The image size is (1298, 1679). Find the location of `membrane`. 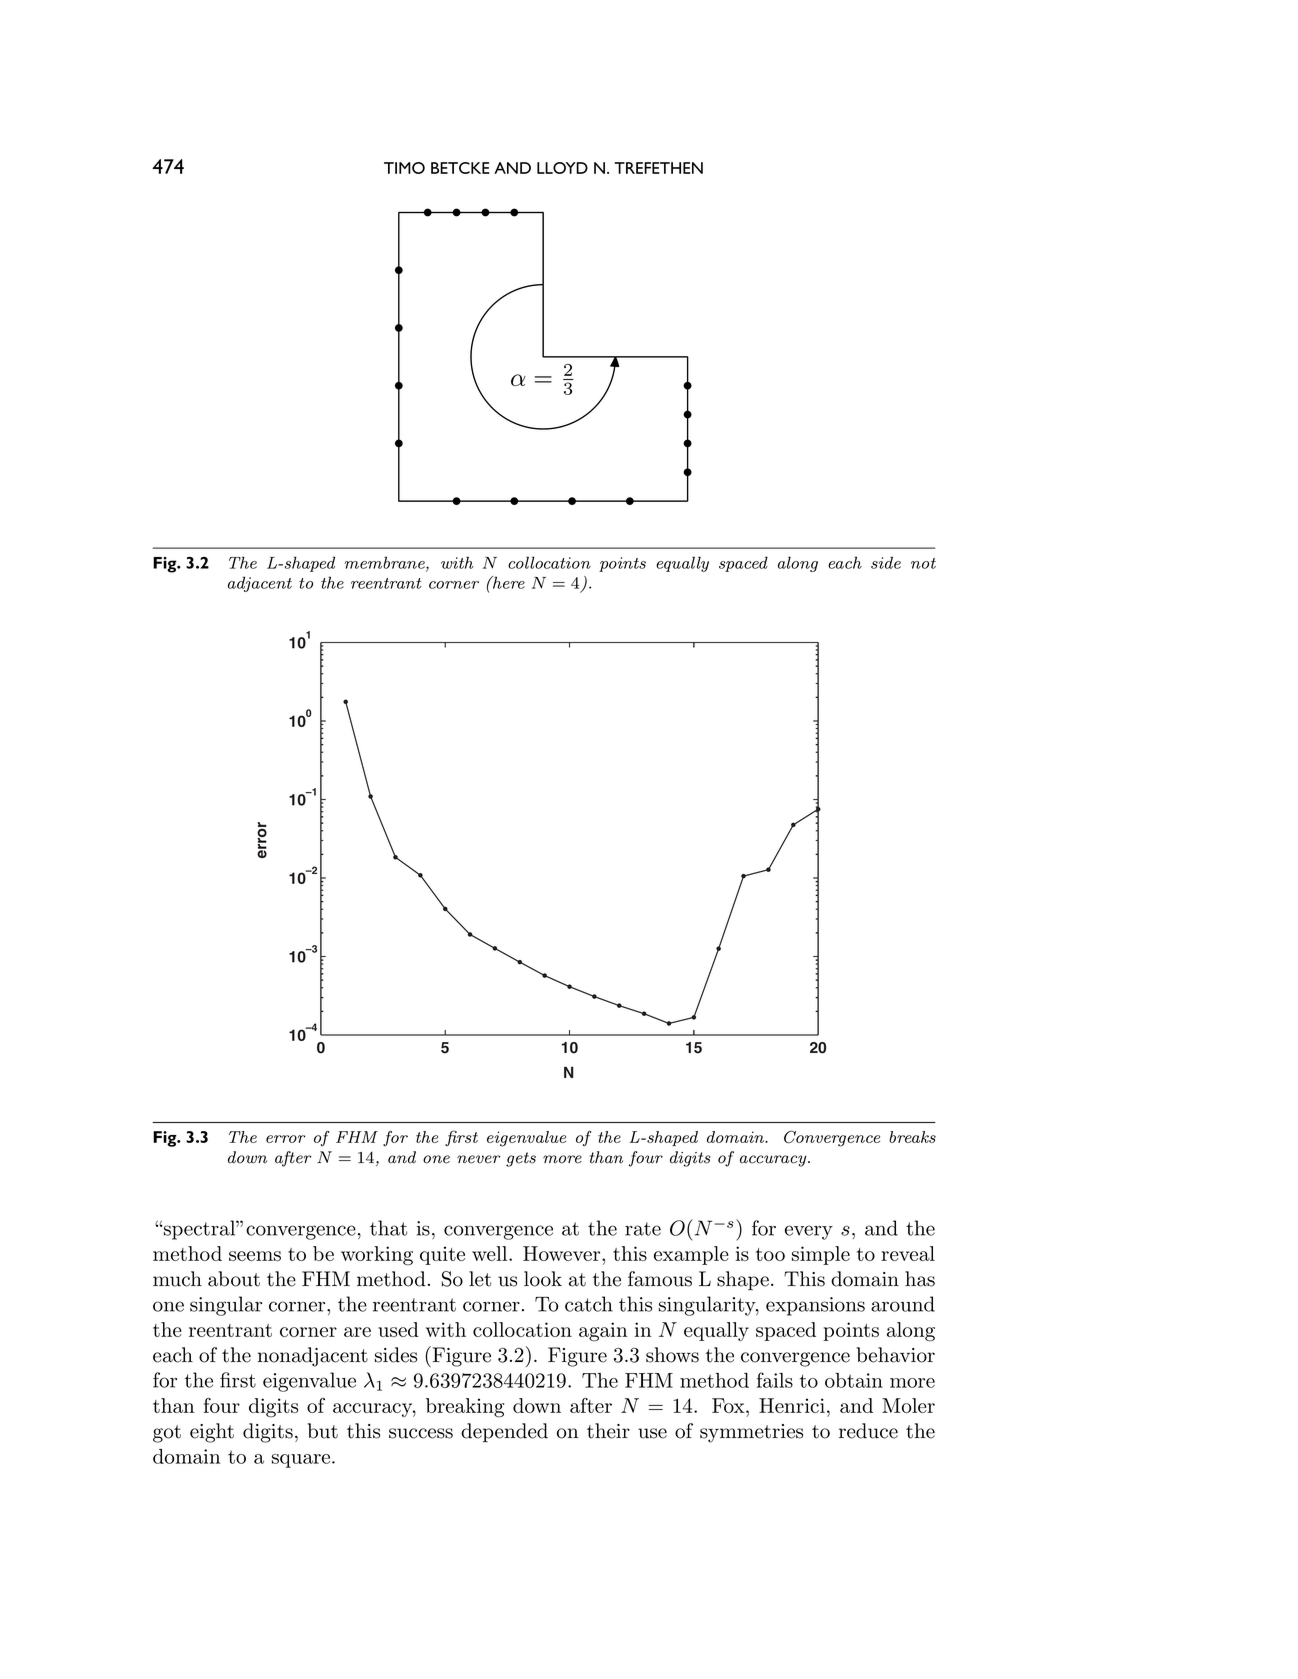

membrane is located at coordinates (386, 563).
